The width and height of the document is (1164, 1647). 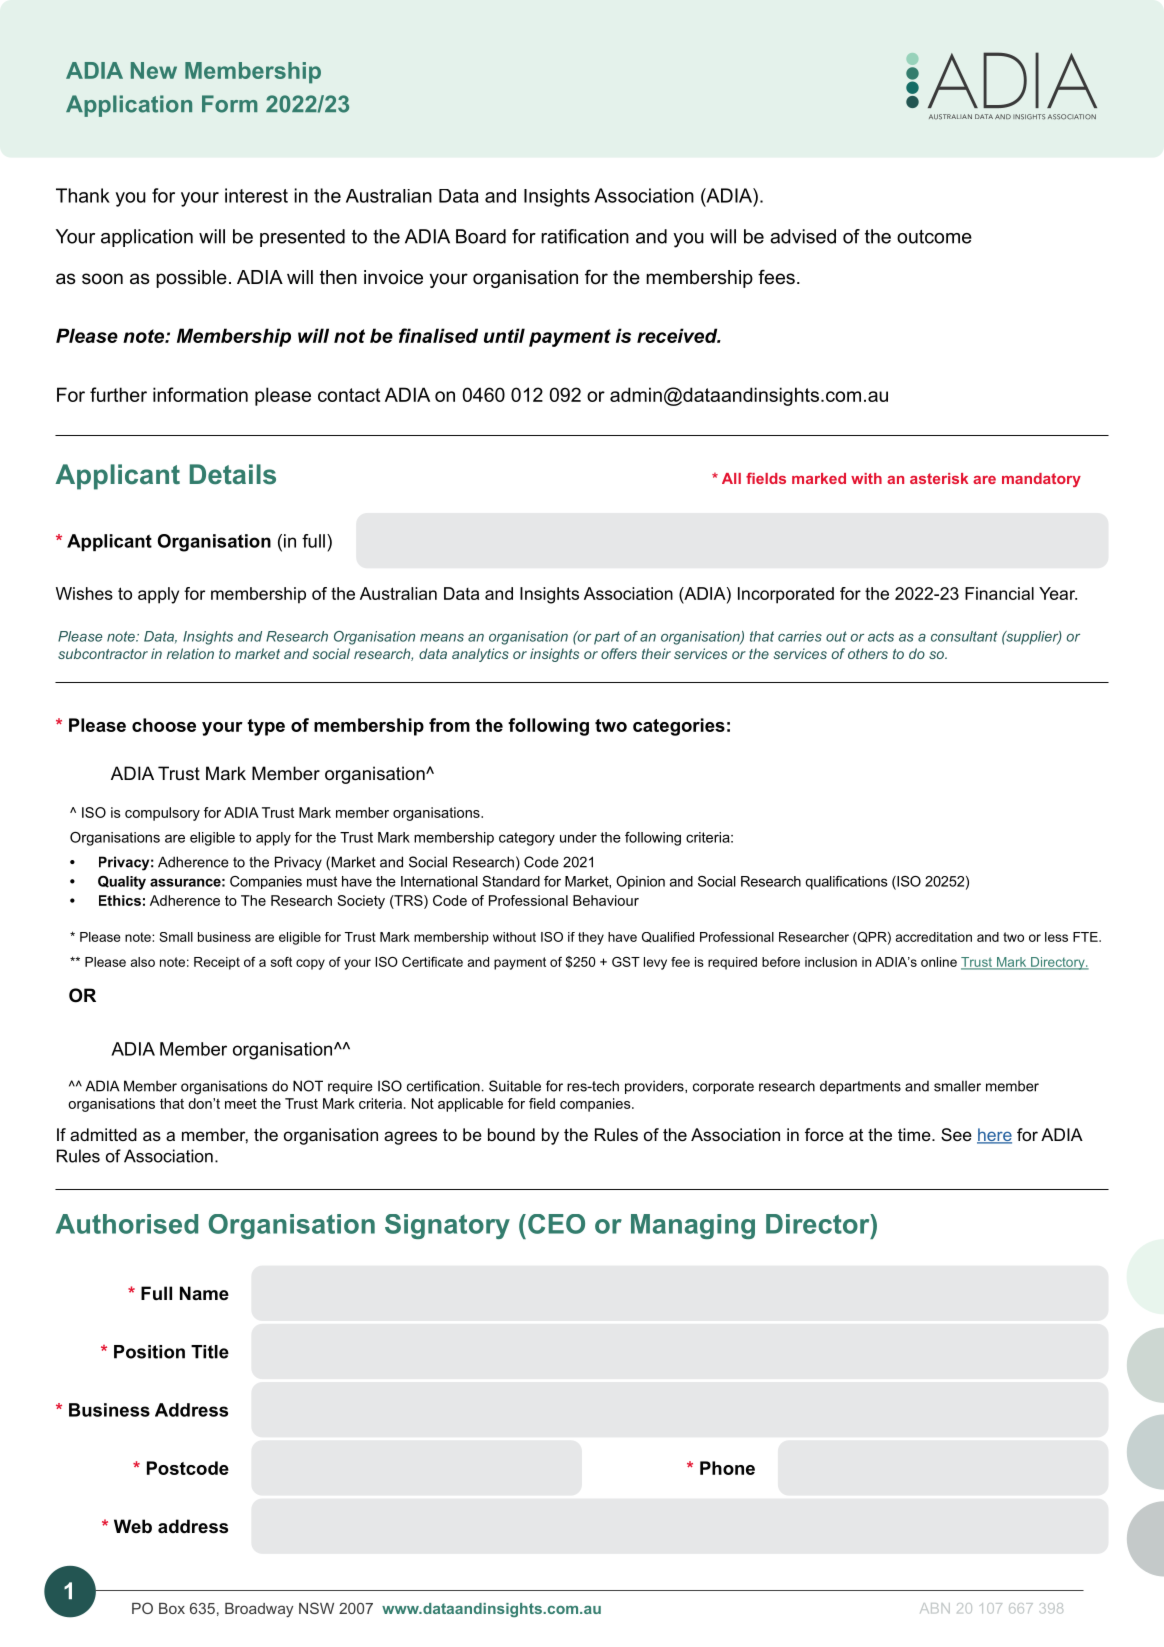 What do you see at coordinates (999, 593) in the document?
I see `Financial` at bounding box center [999, 593].
